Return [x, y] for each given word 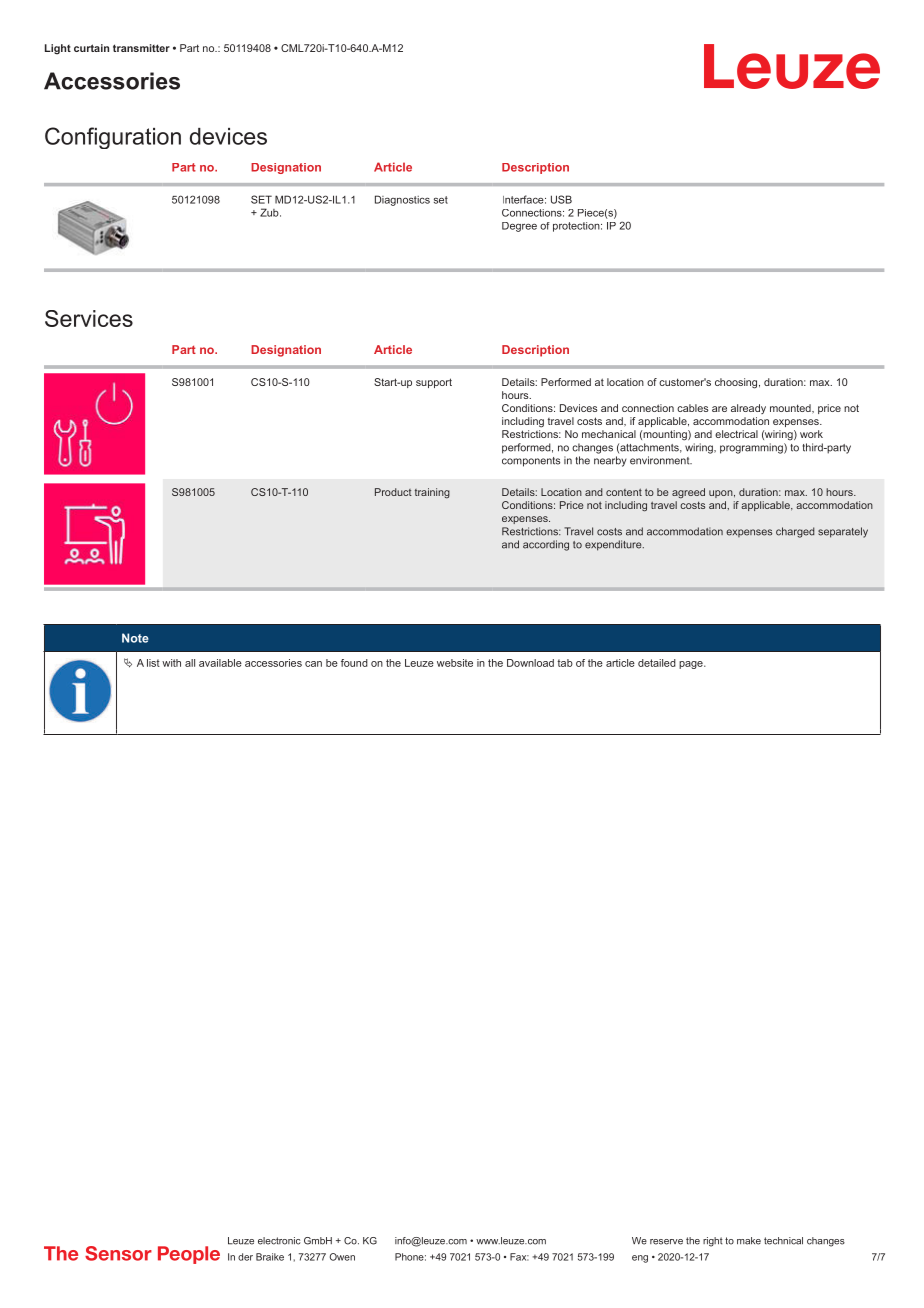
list [153, 663]
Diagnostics [402, 200]
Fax [519, 1257]
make [749, 1241]
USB [561, 199]
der [245, 1257]
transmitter [141, 48]
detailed [657, 663]
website [455, 663]
